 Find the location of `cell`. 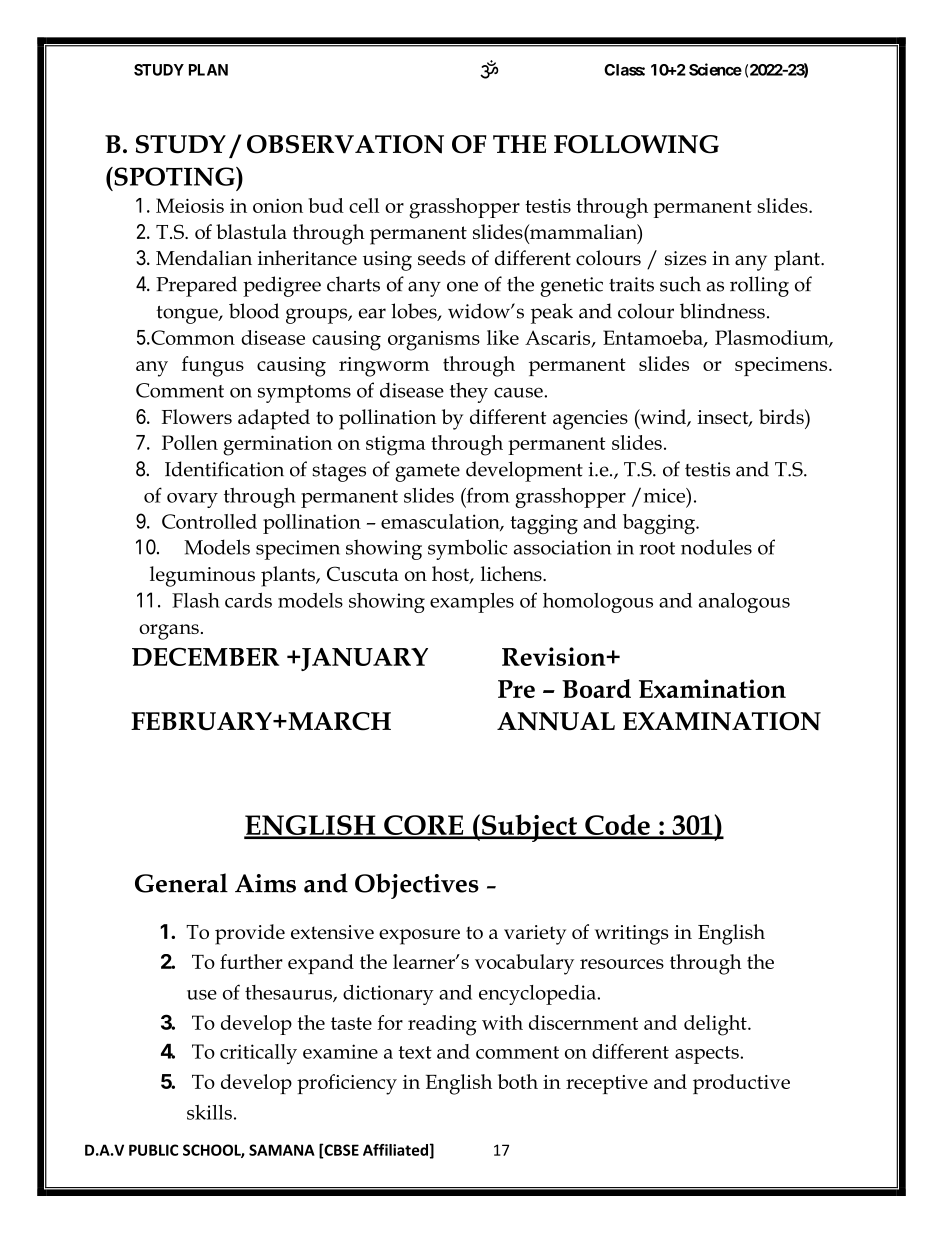

cell is located at coordinates (364, 205).
